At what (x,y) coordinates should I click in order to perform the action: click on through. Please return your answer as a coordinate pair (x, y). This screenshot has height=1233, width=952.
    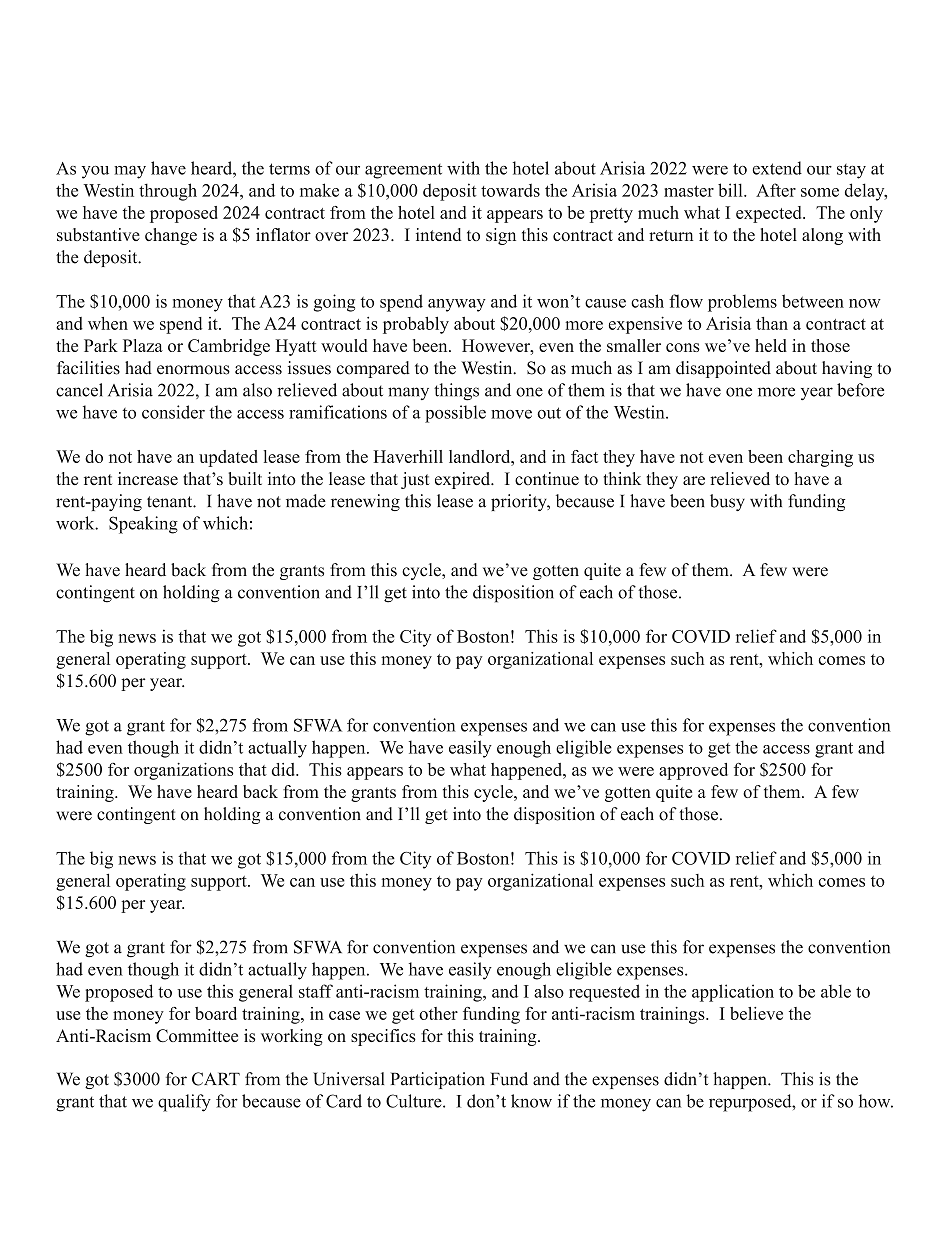
    Looking at the image, I should click on (168, 192).
